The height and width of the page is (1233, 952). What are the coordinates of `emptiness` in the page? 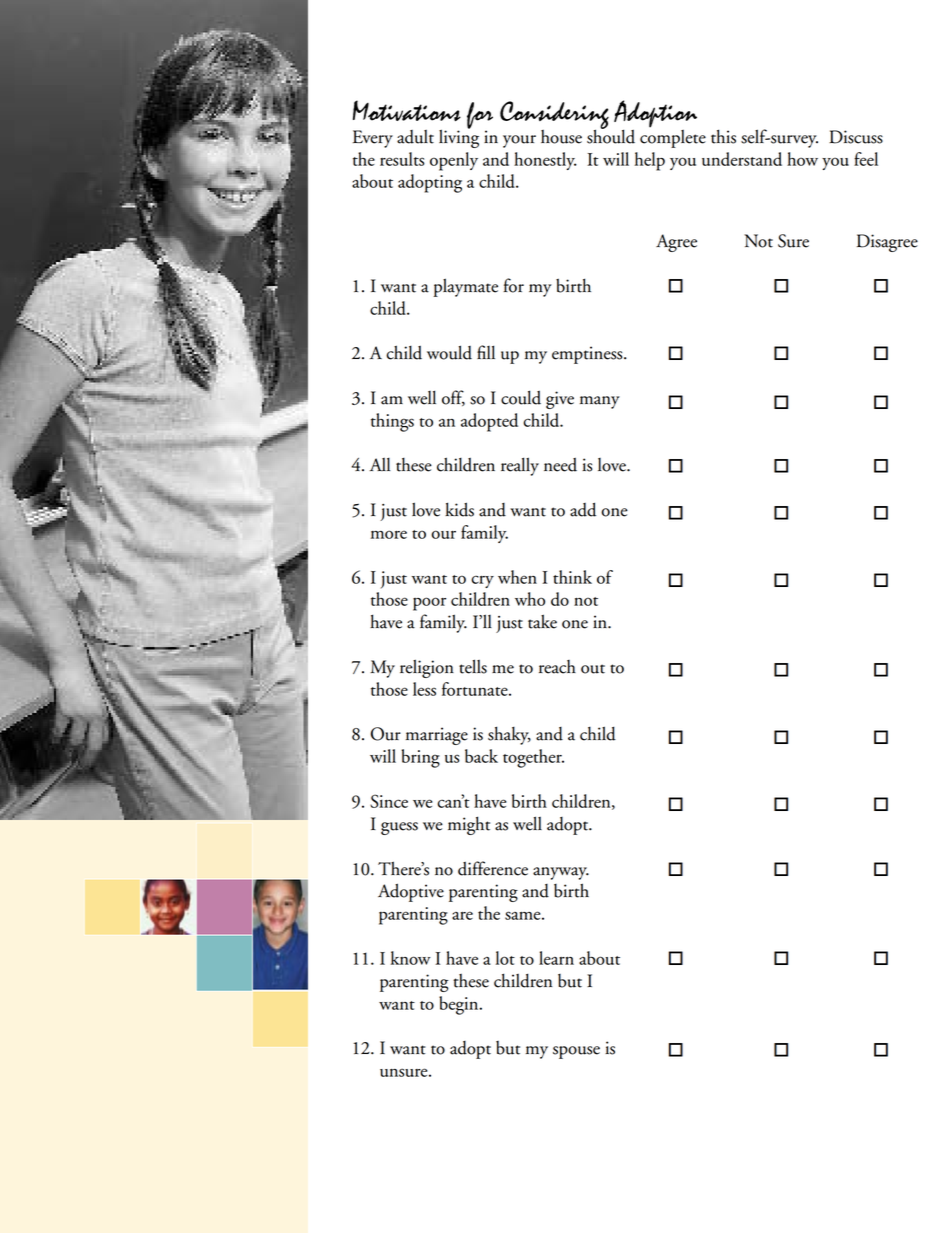 It's located at (588, 355).
